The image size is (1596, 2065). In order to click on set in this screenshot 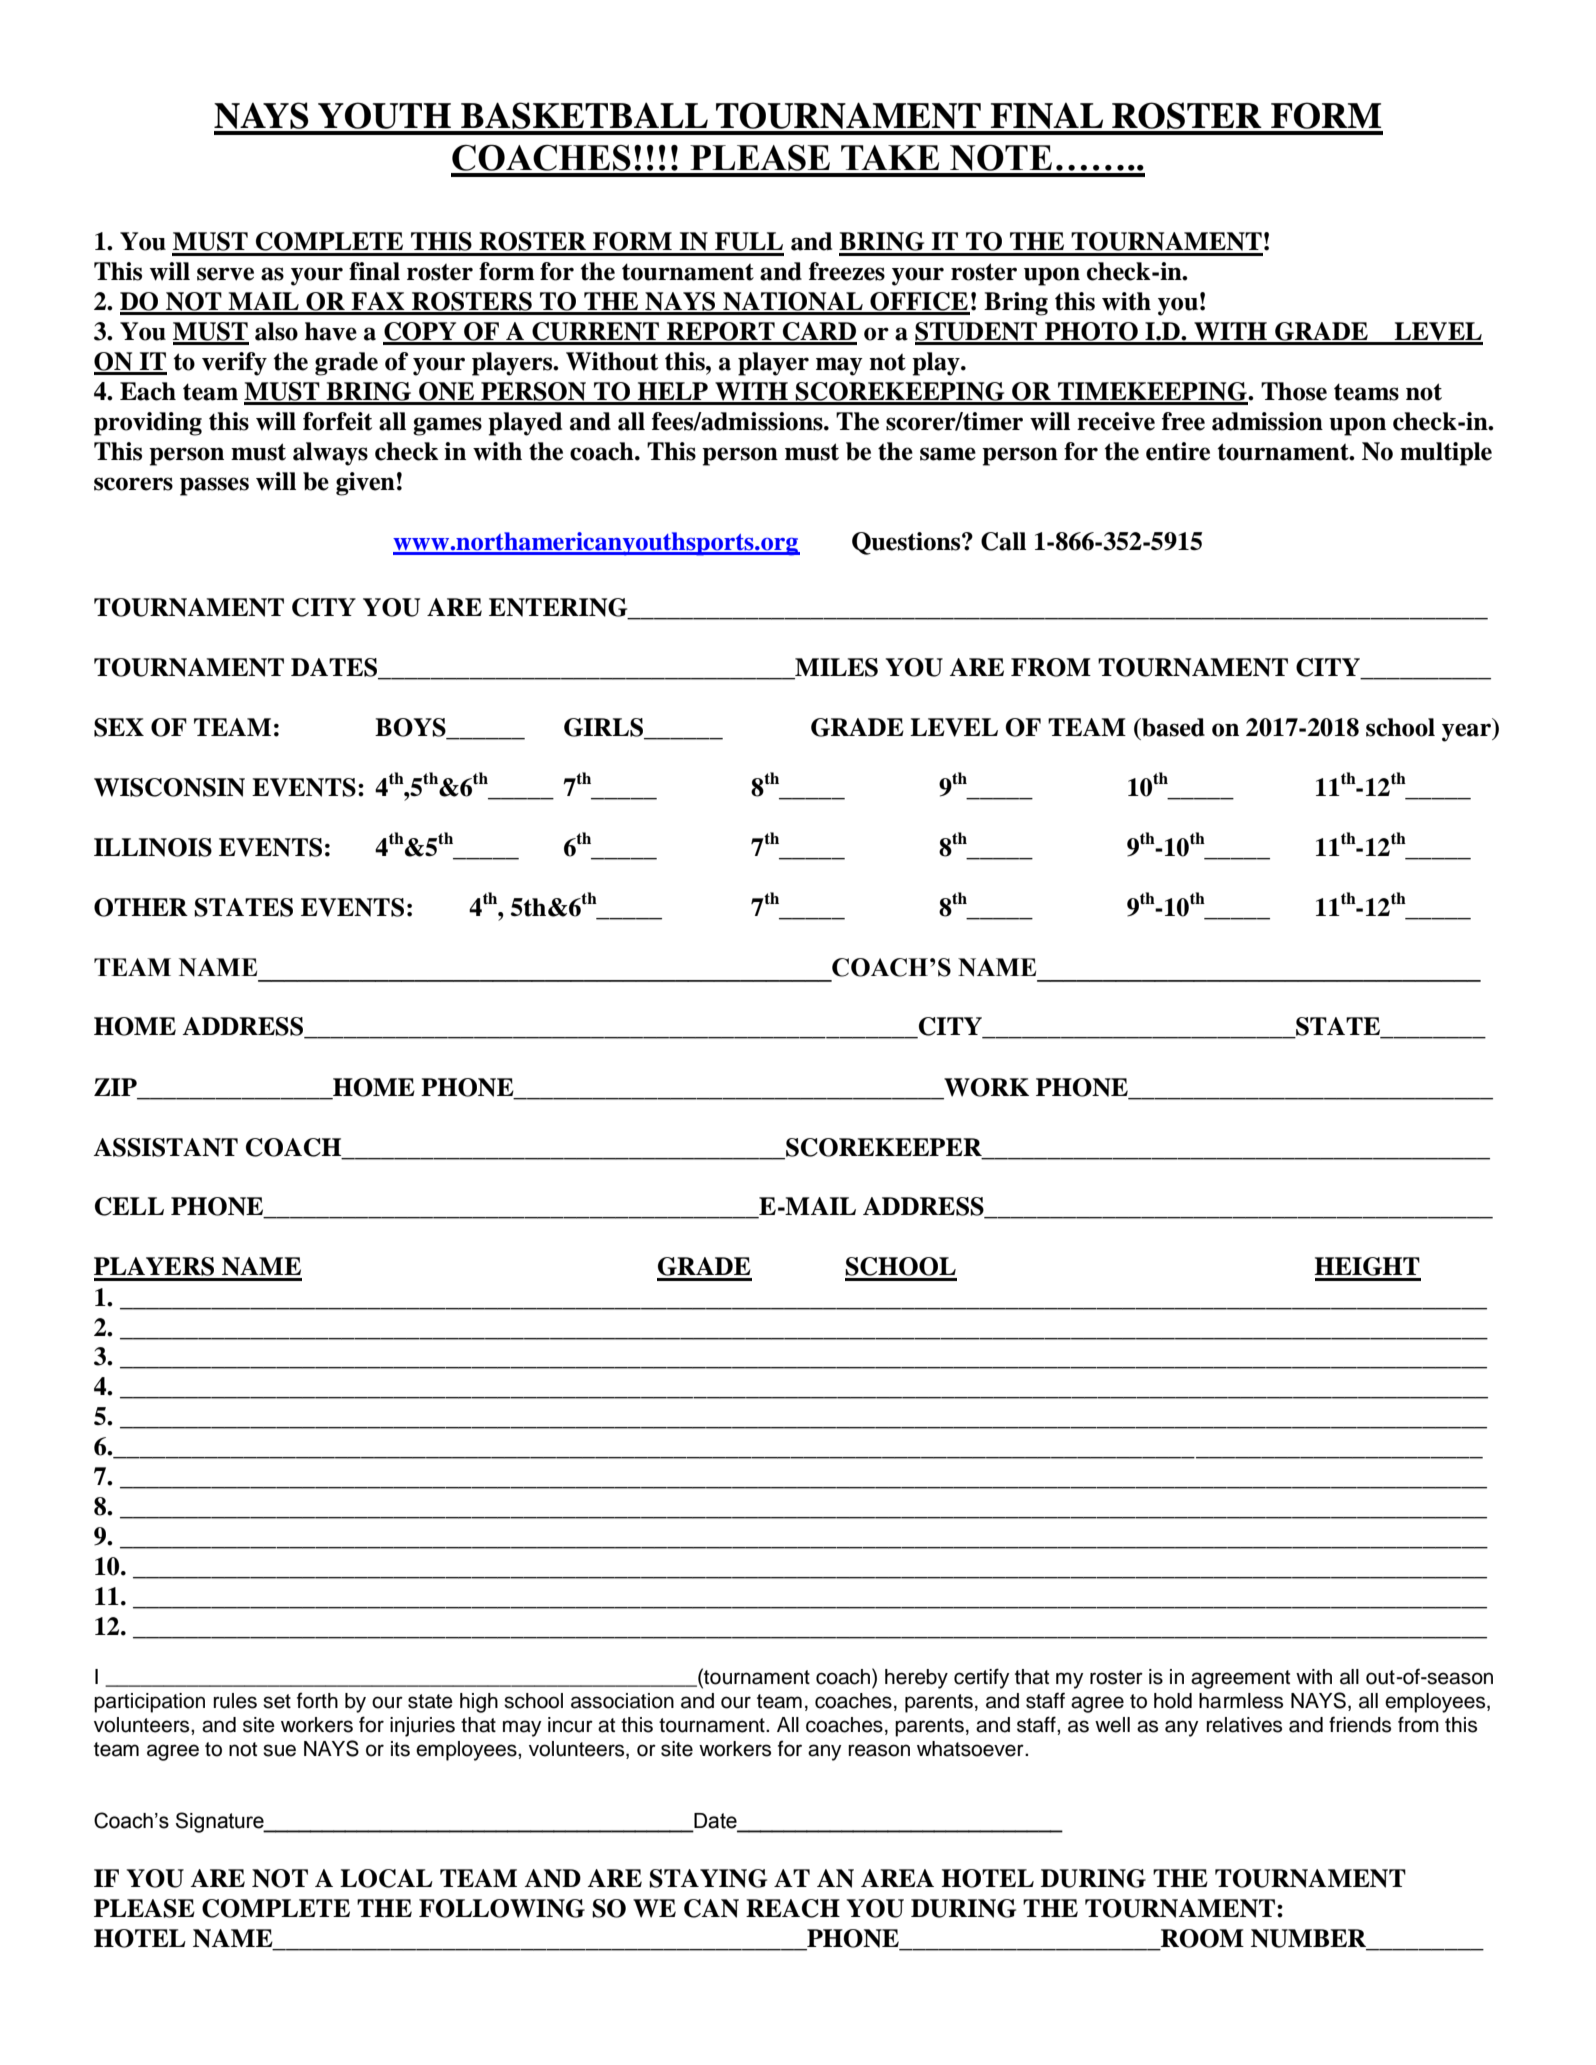, I will do `click(277, 1701)`.
